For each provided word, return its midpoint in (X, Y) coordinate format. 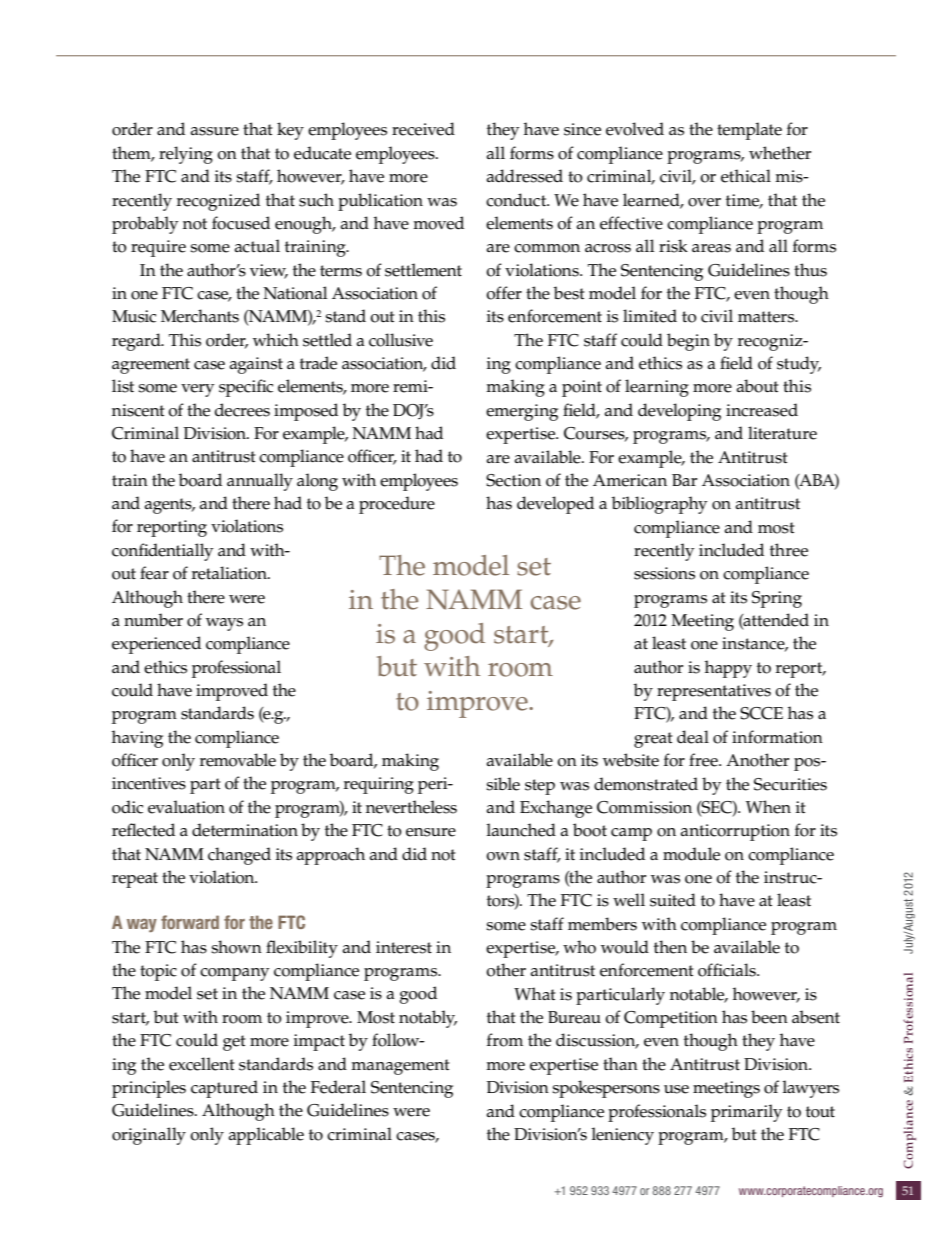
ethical (746, 176)
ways (224, 624)
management (400, 1067)
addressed (525, 176)
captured (224, 1089)
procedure (397, 505)
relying (186, 155)
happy (728, 669)
